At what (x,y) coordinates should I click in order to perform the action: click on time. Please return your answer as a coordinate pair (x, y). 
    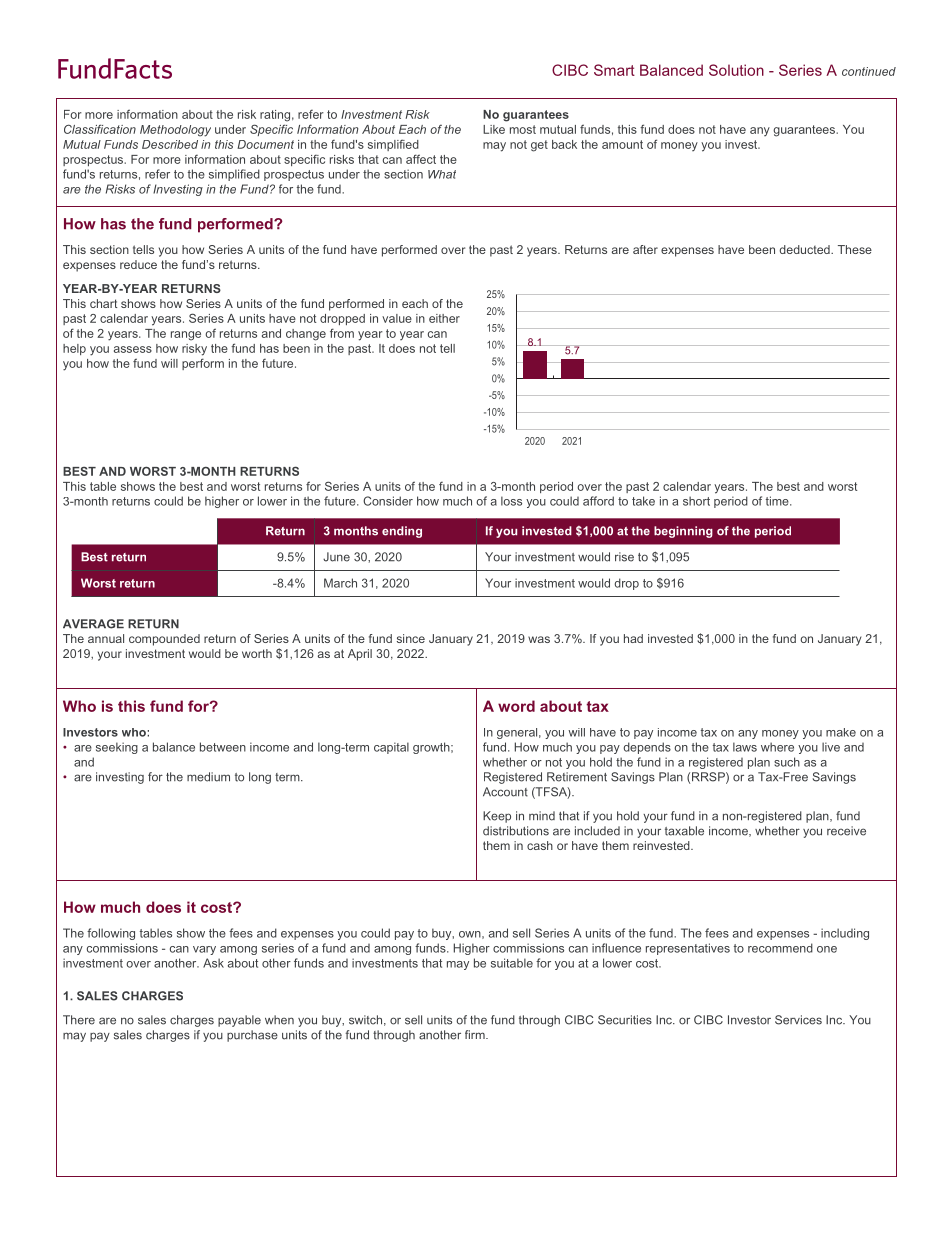
    Looking at the image, I should click on (778, 501).
